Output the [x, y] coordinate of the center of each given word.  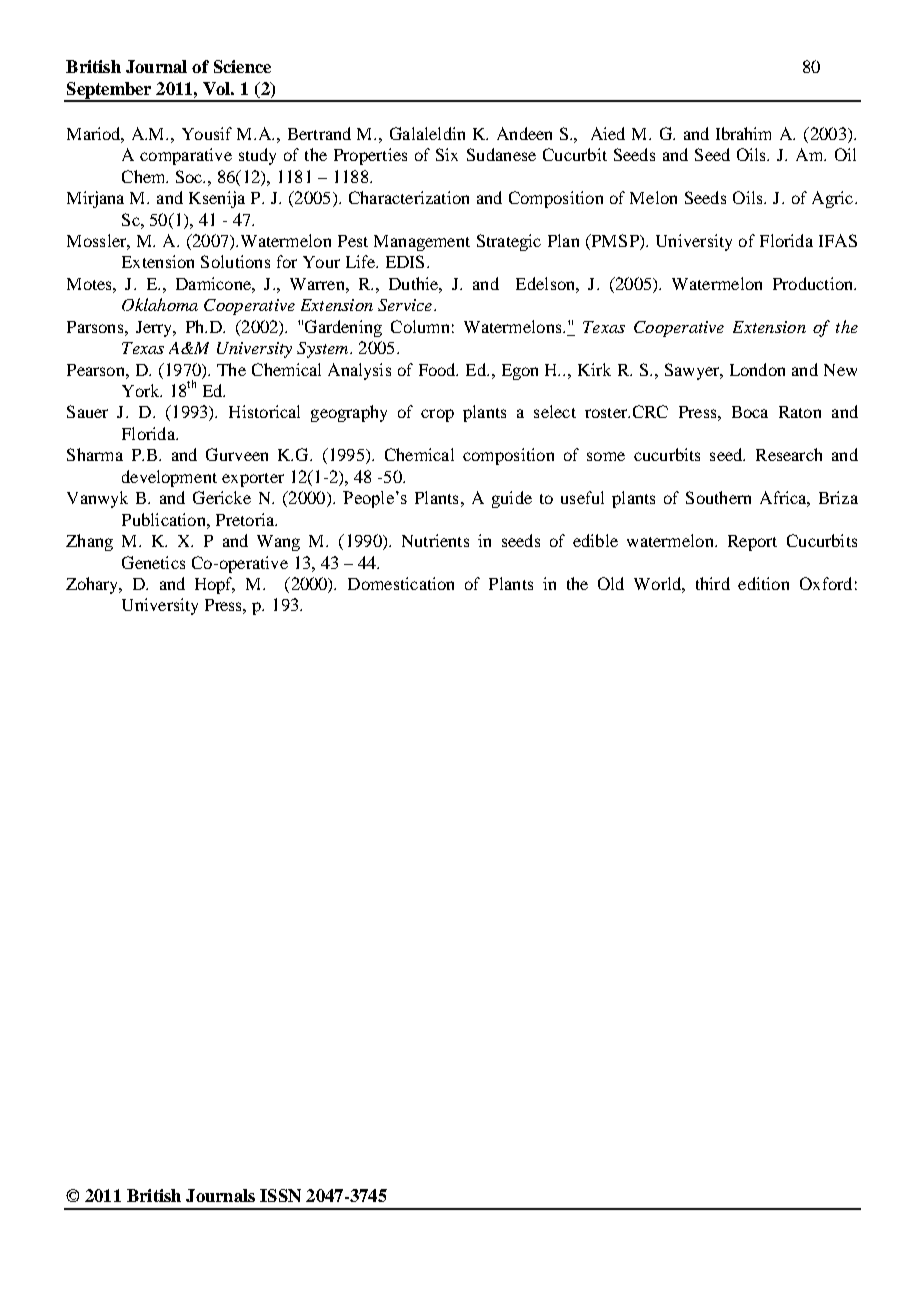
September [109, 91]
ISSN [280, 1195]
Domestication [401, 583]
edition [763, 583]
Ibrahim [743, 133]
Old [611, 583]
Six [447, 154]
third [713, 583]
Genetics [153, 562]
